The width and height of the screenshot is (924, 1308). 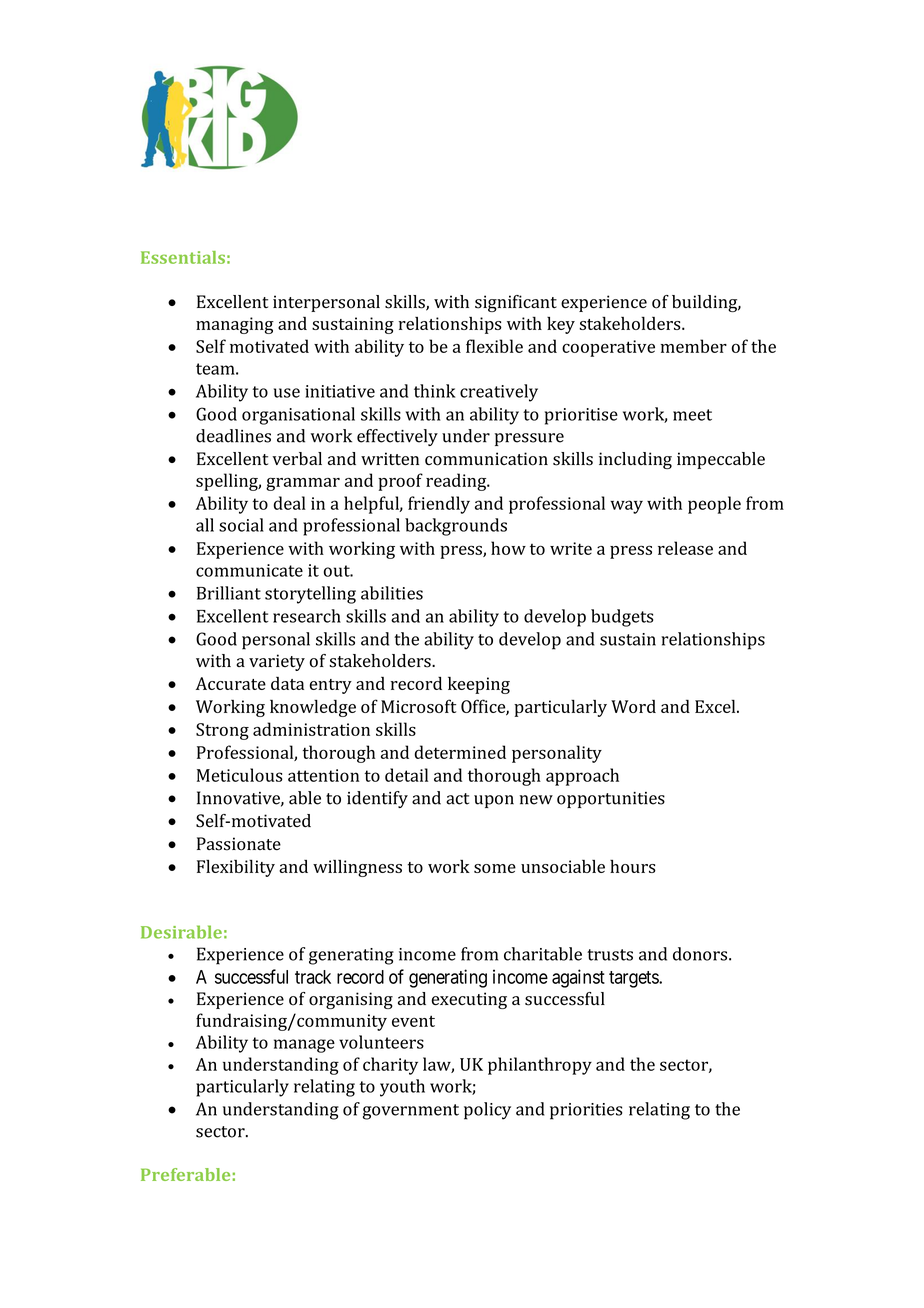 What do you see at coordinates (494, 346) in the screenshot?
I see `flexible` at bounding box center [494, 346].
